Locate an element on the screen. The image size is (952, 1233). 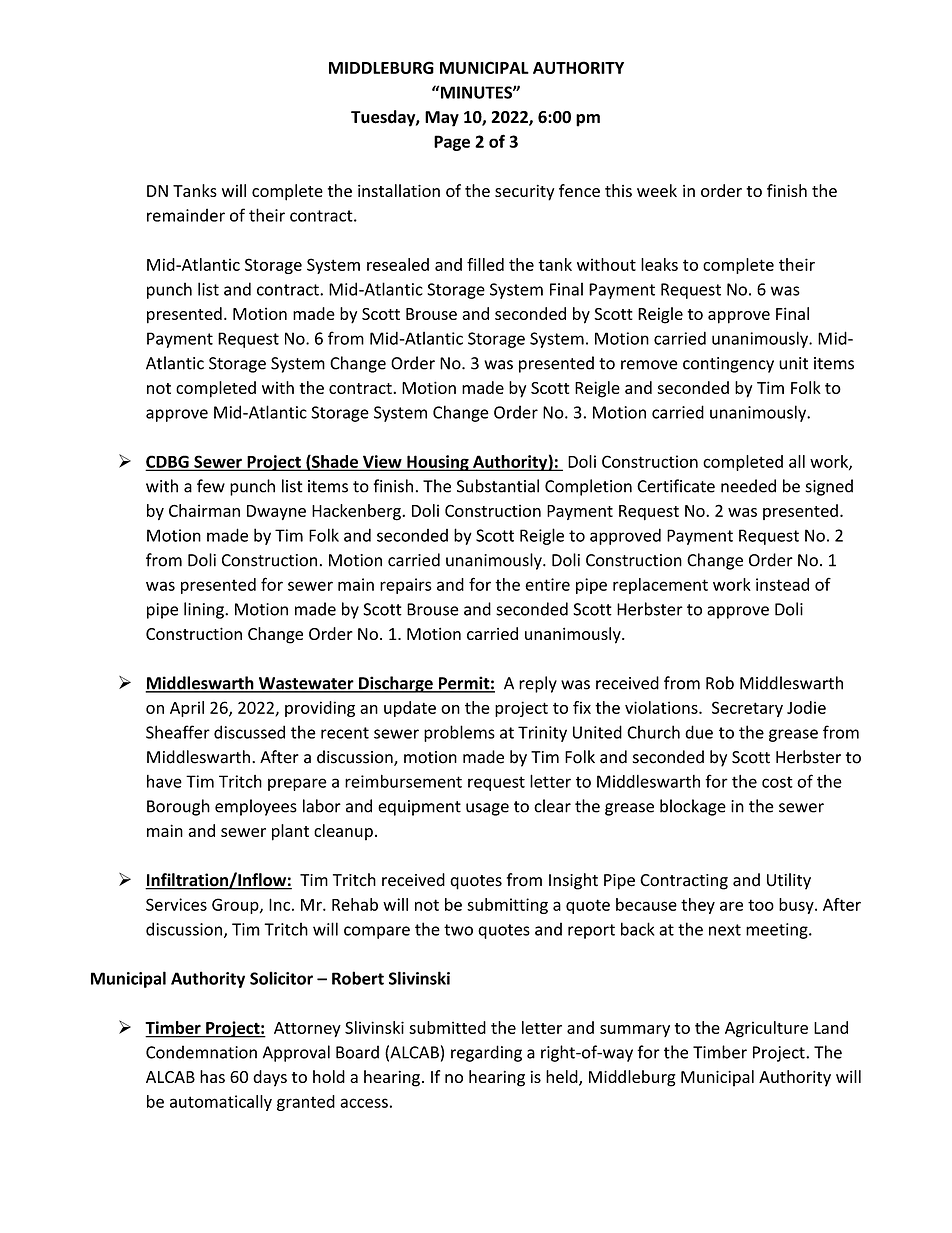
installation is located at coordinates (399, 190).
